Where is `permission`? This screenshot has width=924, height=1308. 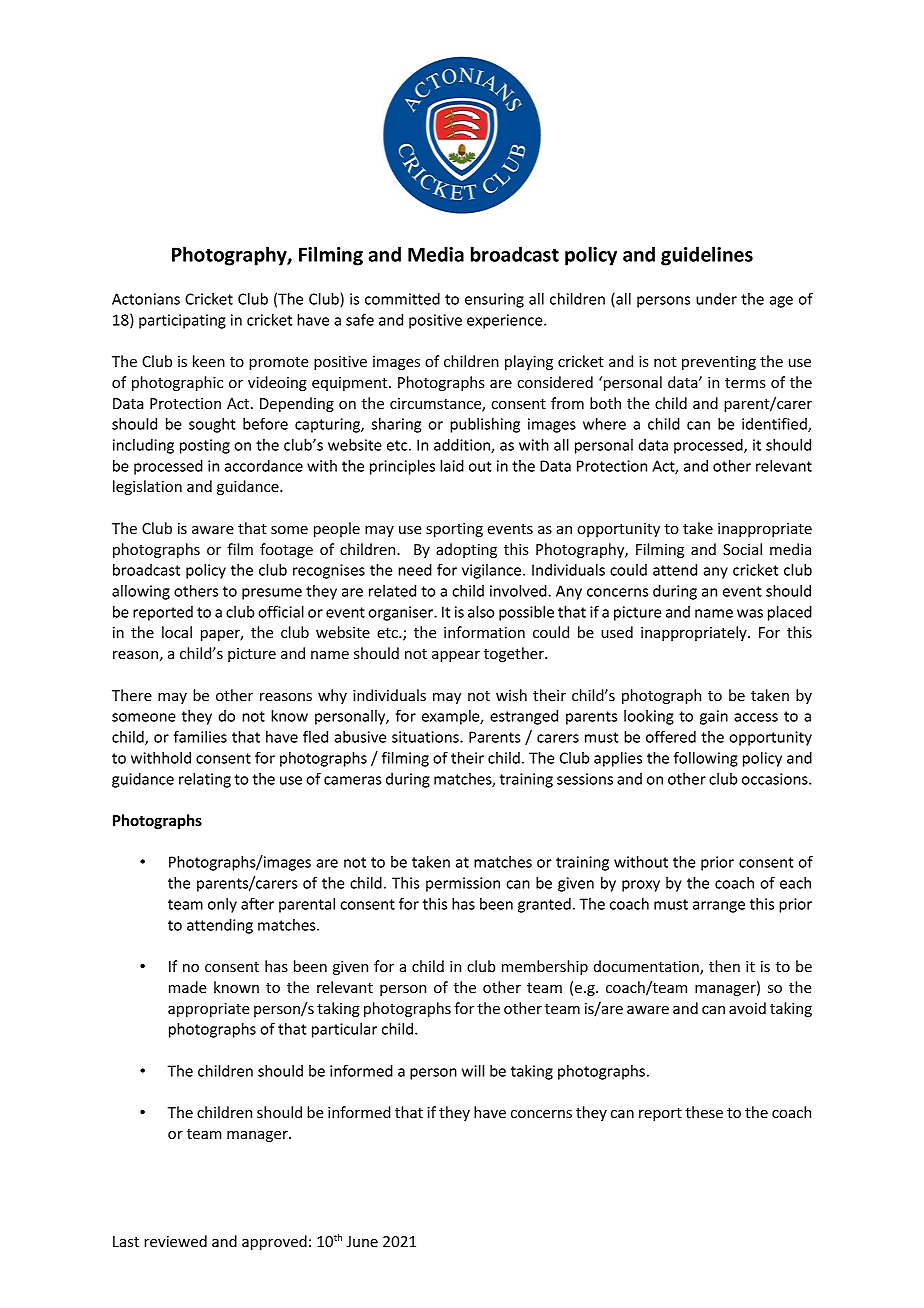
permission is located at coordinates (463, 884).
